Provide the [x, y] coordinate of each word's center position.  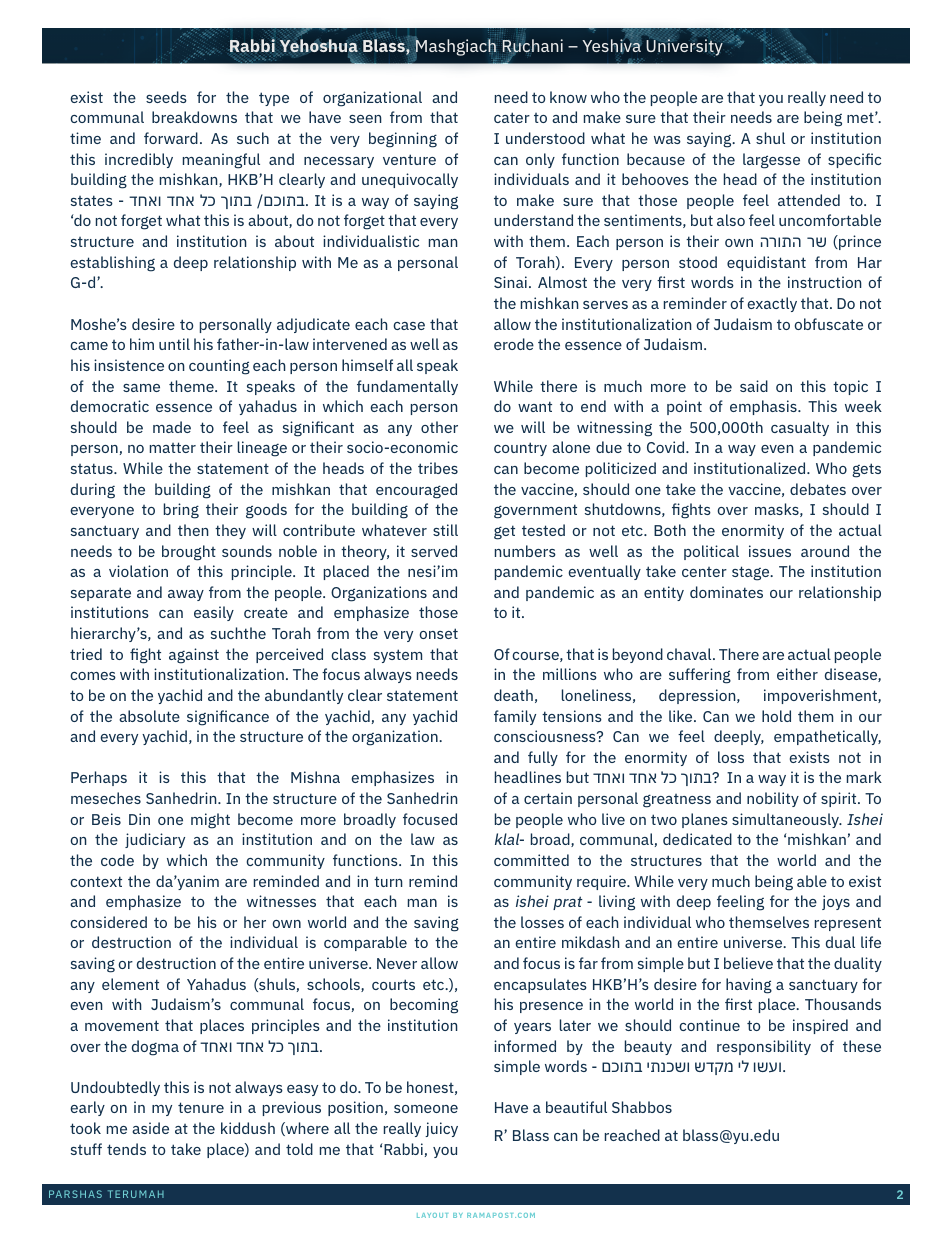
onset [439, 633]
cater [512, 117]
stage [752, 573]
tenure [201, 1107]
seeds [166, 97]
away [186, 595]
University [685, 47]
